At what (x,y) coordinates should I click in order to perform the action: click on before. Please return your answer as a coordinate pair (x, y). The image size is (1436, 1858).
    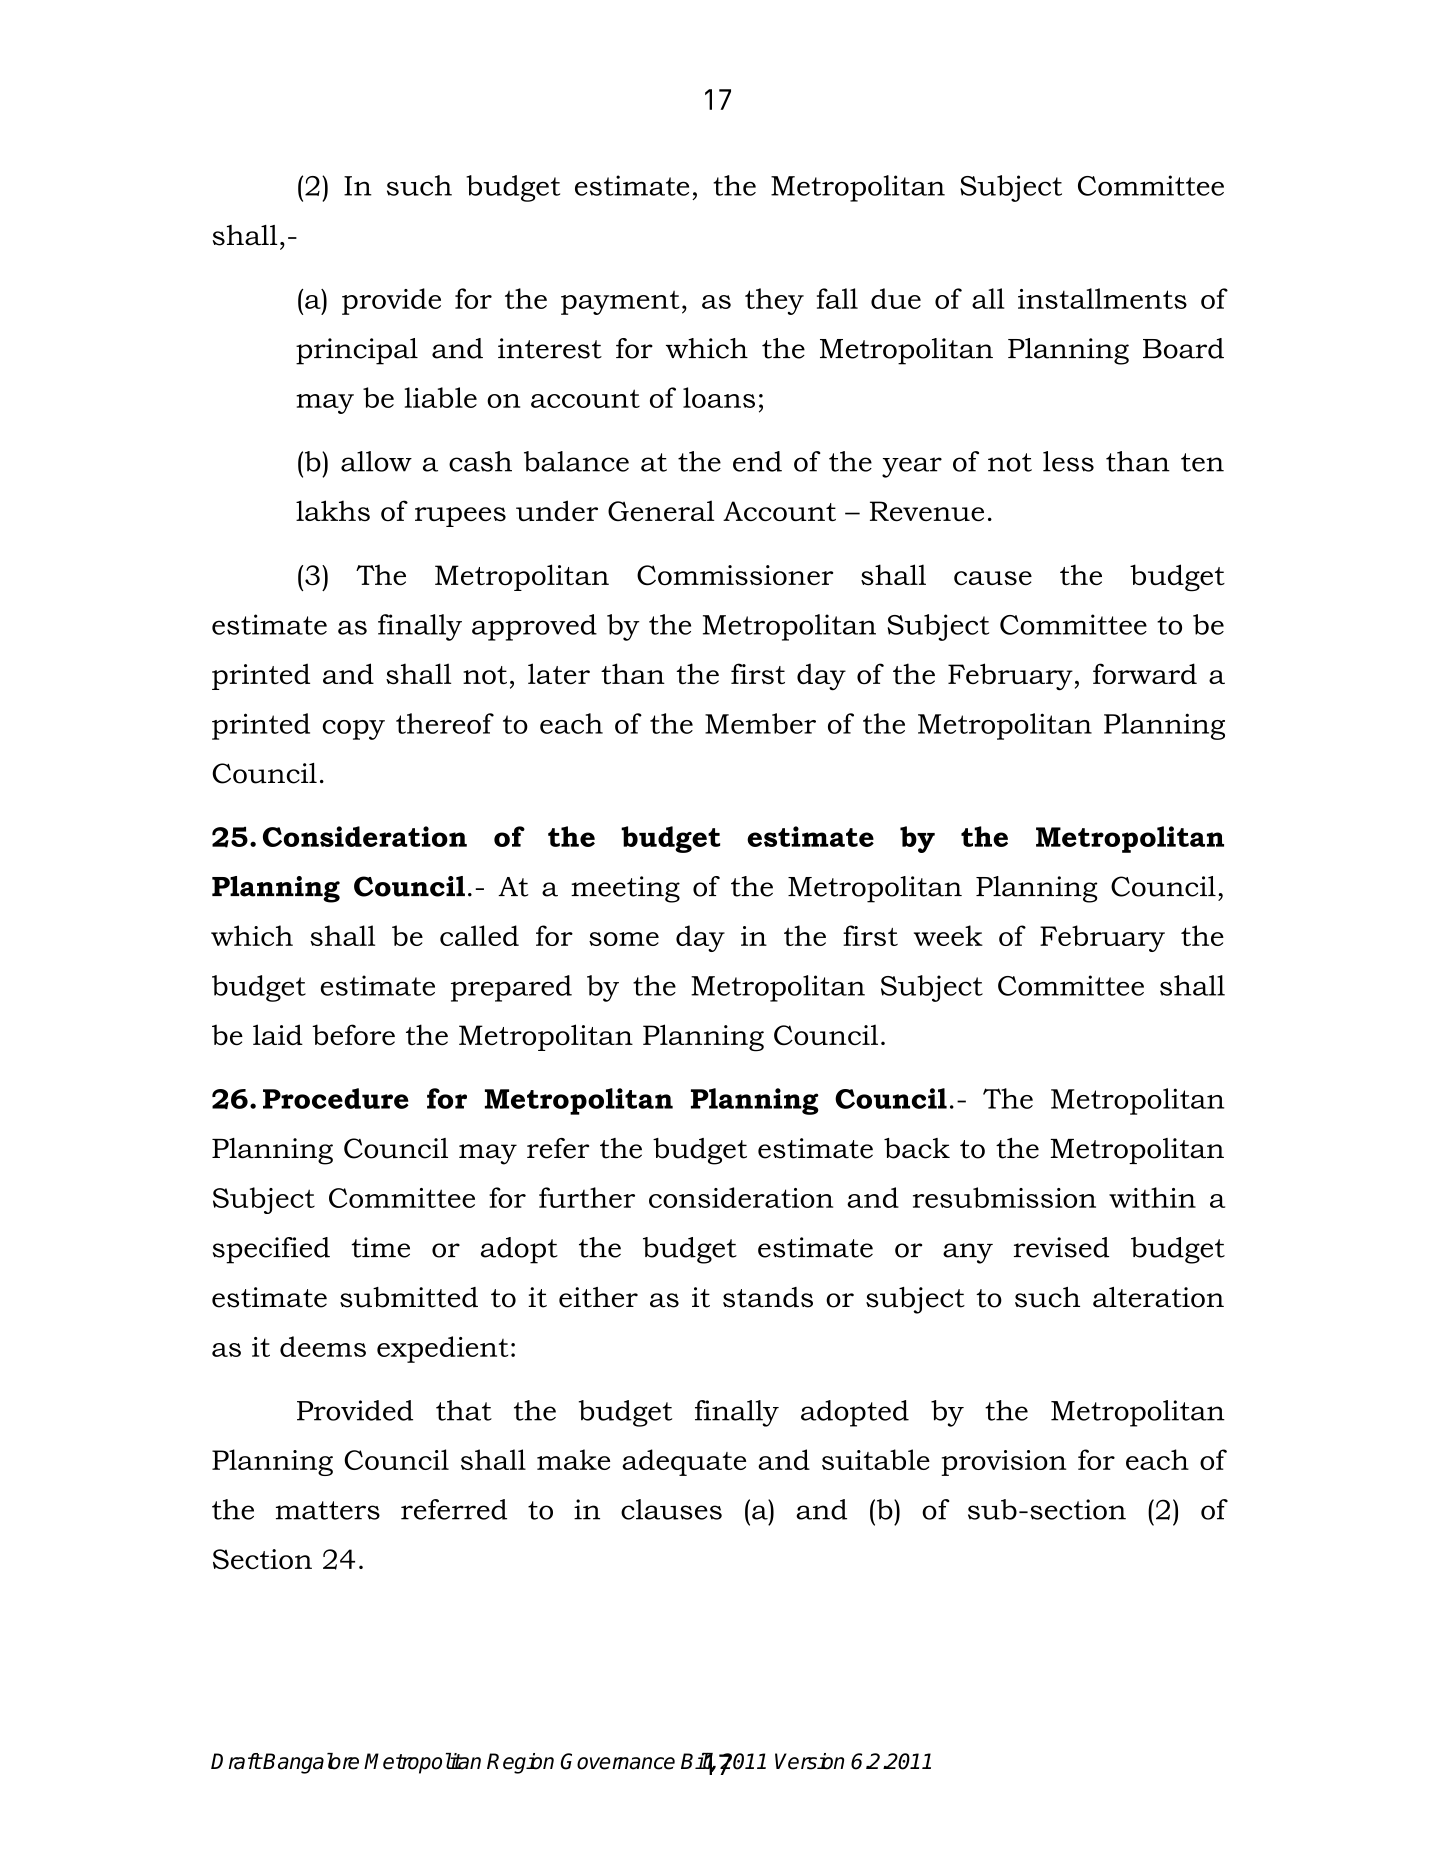
    Looking at the image, I should click on (353, 1034).
